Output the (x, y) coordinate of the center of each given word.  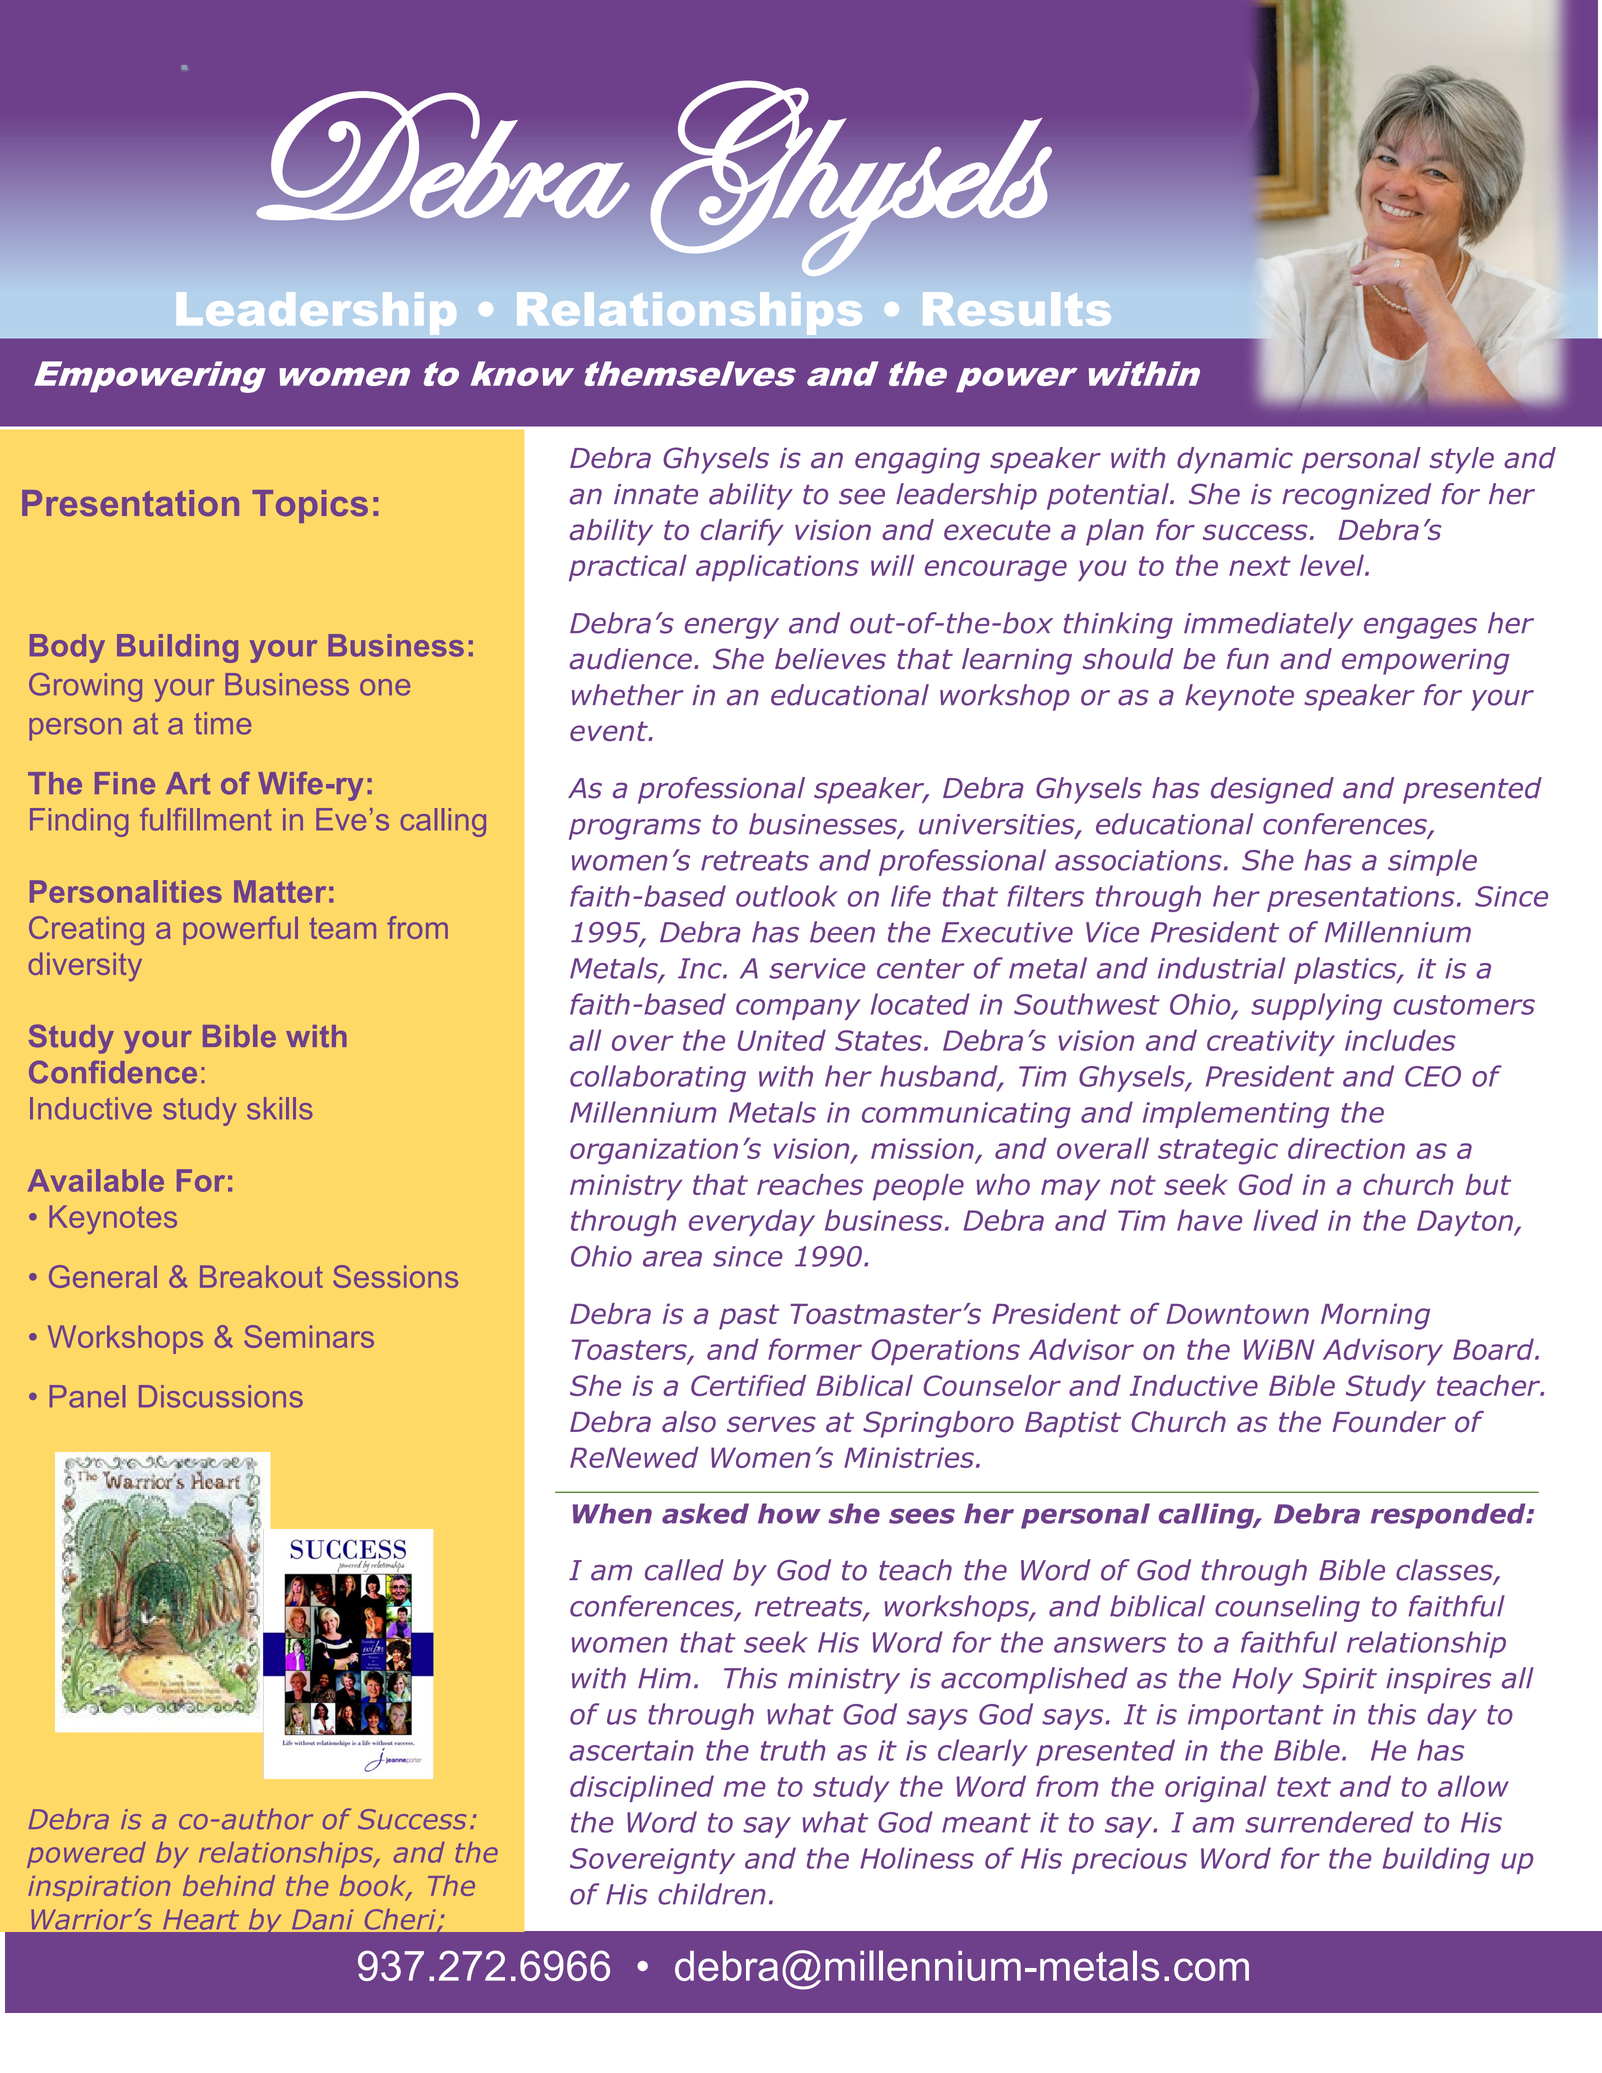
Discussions (221, 1396)
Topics (310, 506)
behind (229, 1885)
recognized (1356, 496)
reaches (810, 1184)
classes (1445, 1571)
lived (1286, 1220)
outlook (787, 896)
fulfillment (206, 819)
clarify (742, 532)
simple (1432, 862)
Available (96, 1180)
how (789, 1513)
